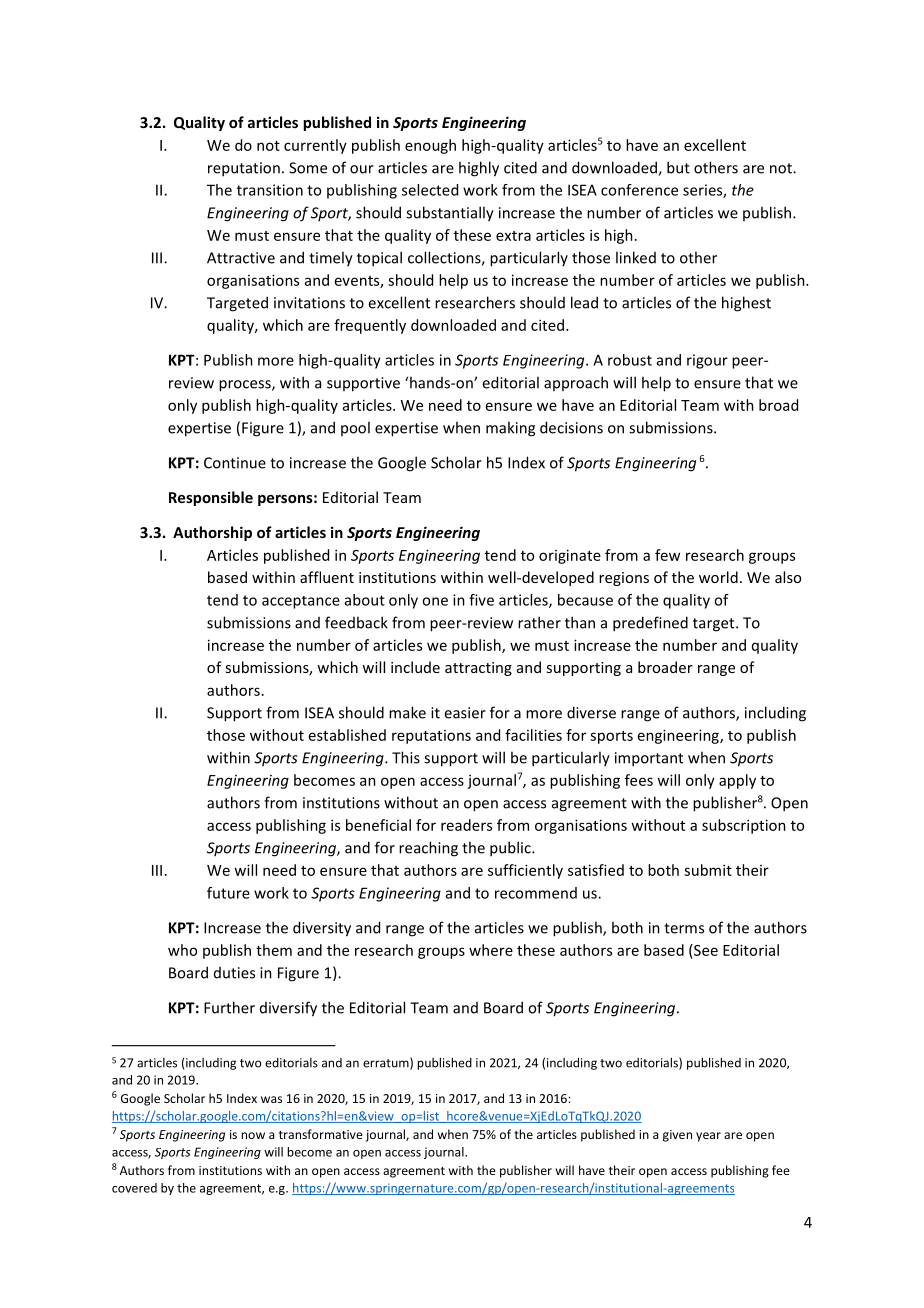  I want to click on acceptance, so click(301, 602).
